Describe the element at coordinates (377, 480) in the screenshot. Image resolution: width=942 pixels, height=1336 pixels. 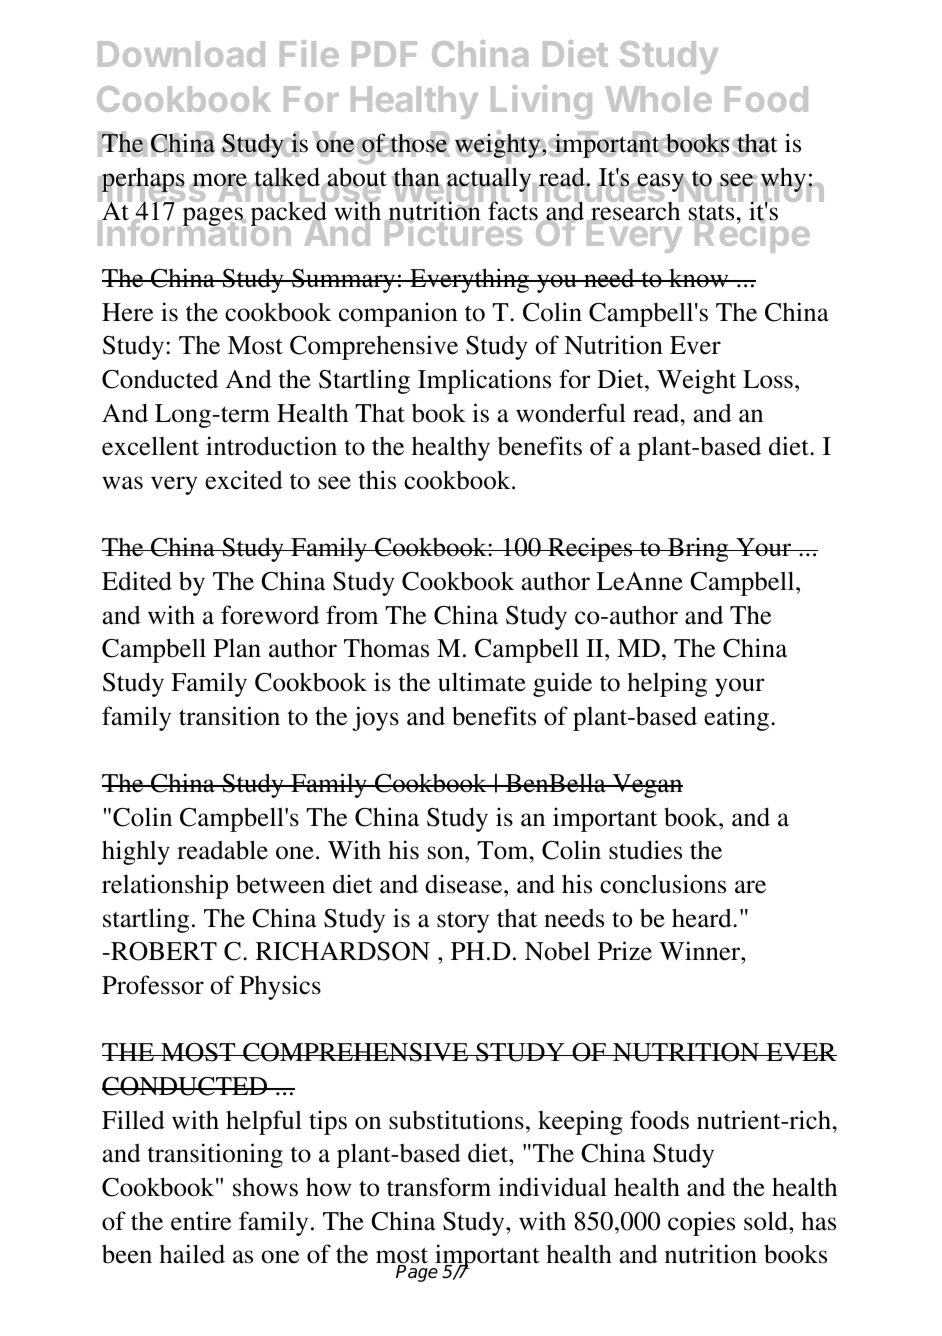
I see `this` at that location.
